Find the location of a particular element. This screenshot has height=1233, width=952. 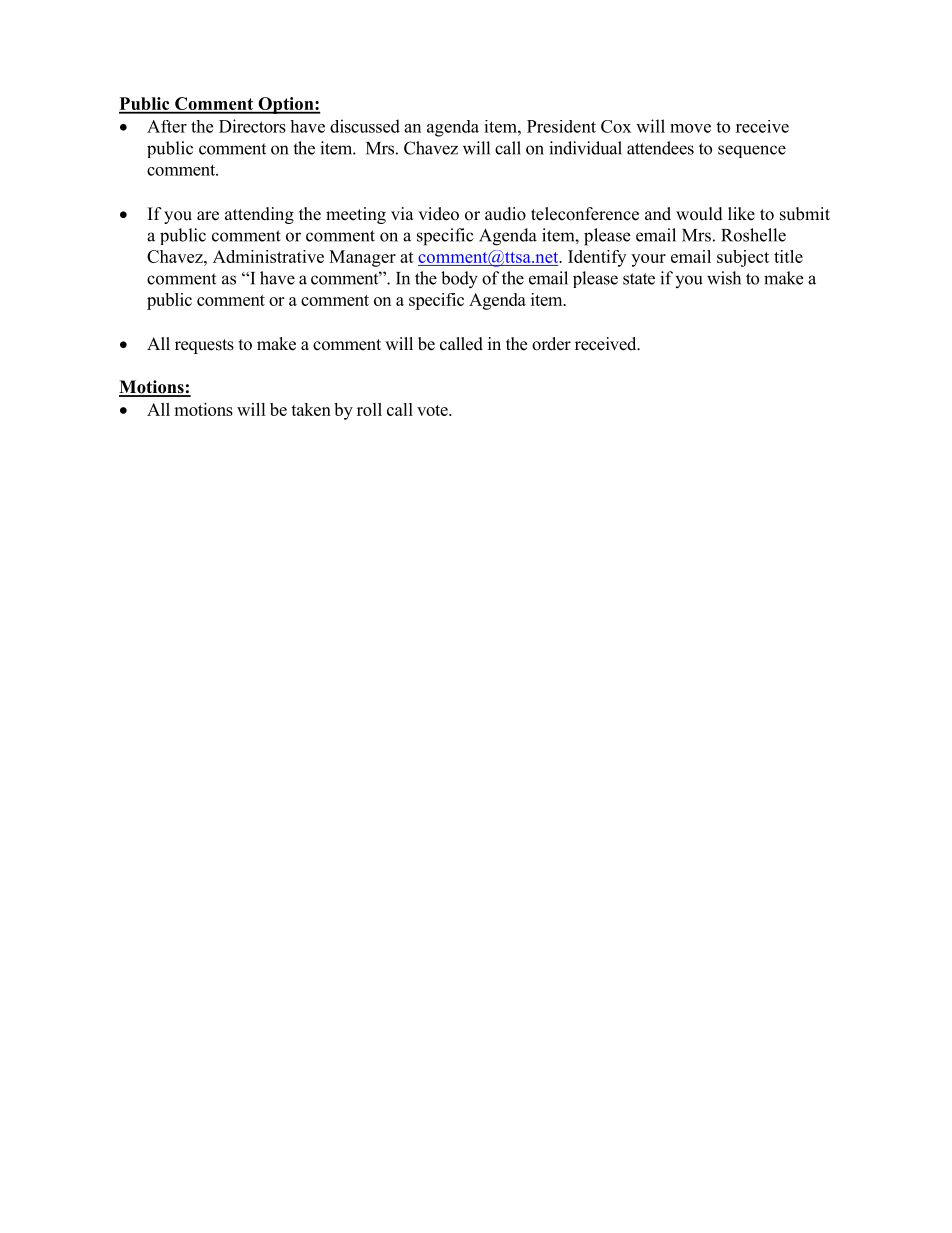

like is located at coordinates (741, 214).
